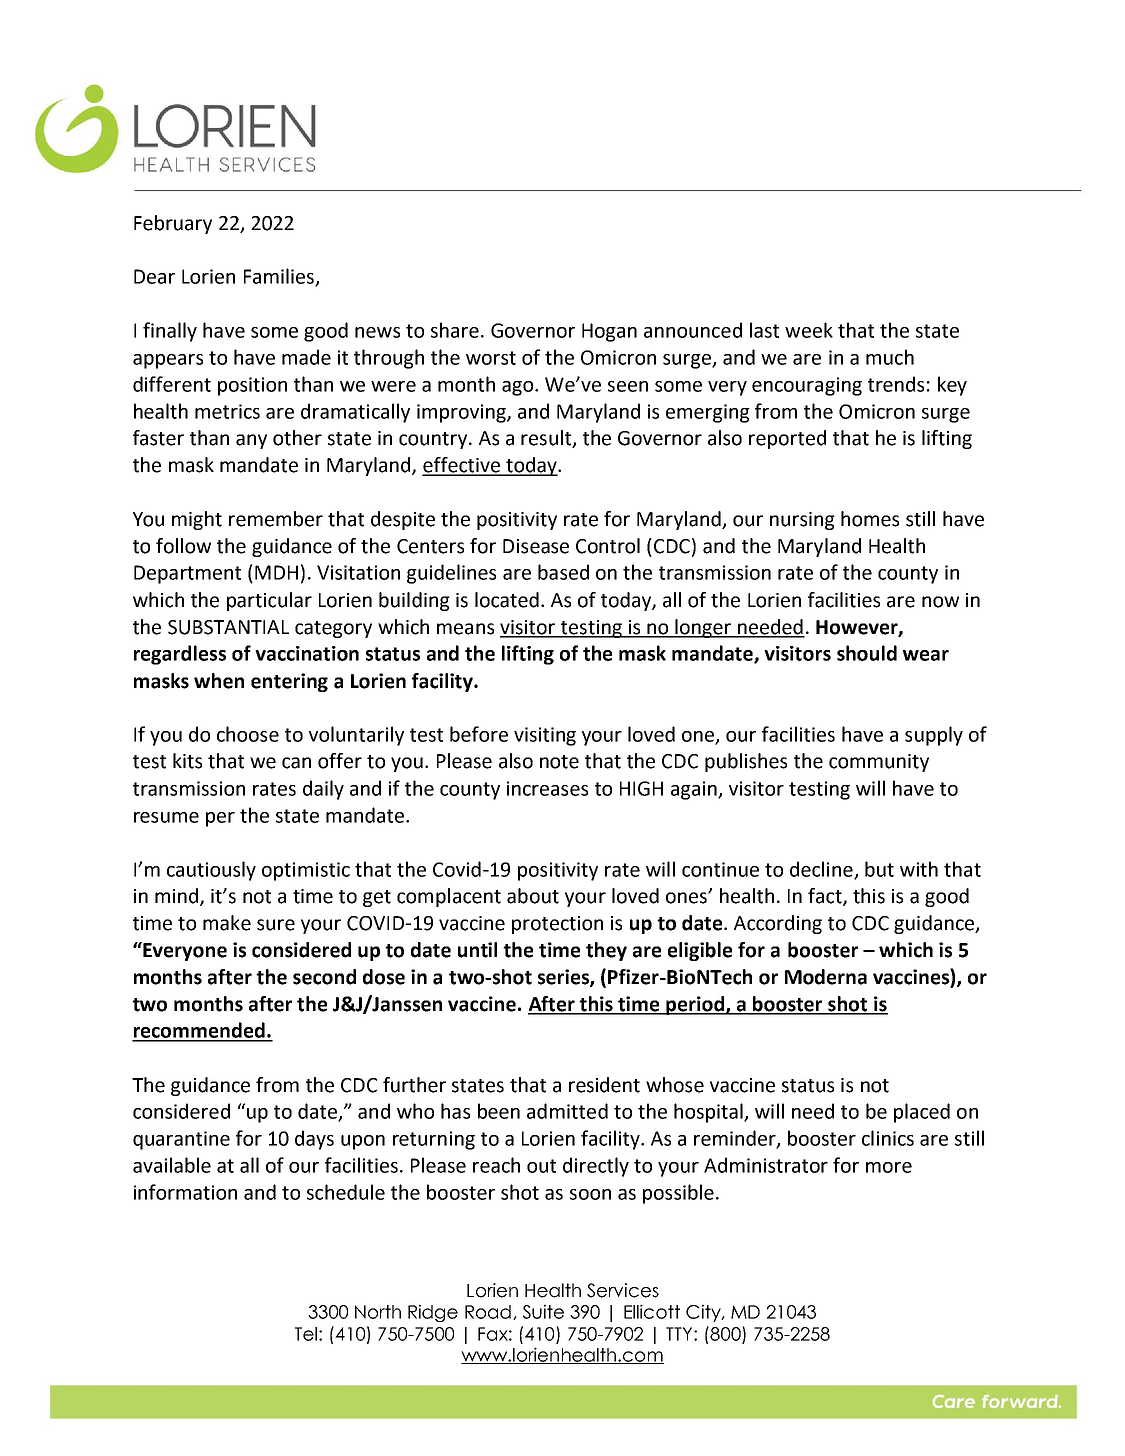  Describe the element at coordinates (269, 601) in the document. I see `particular` at that location.
